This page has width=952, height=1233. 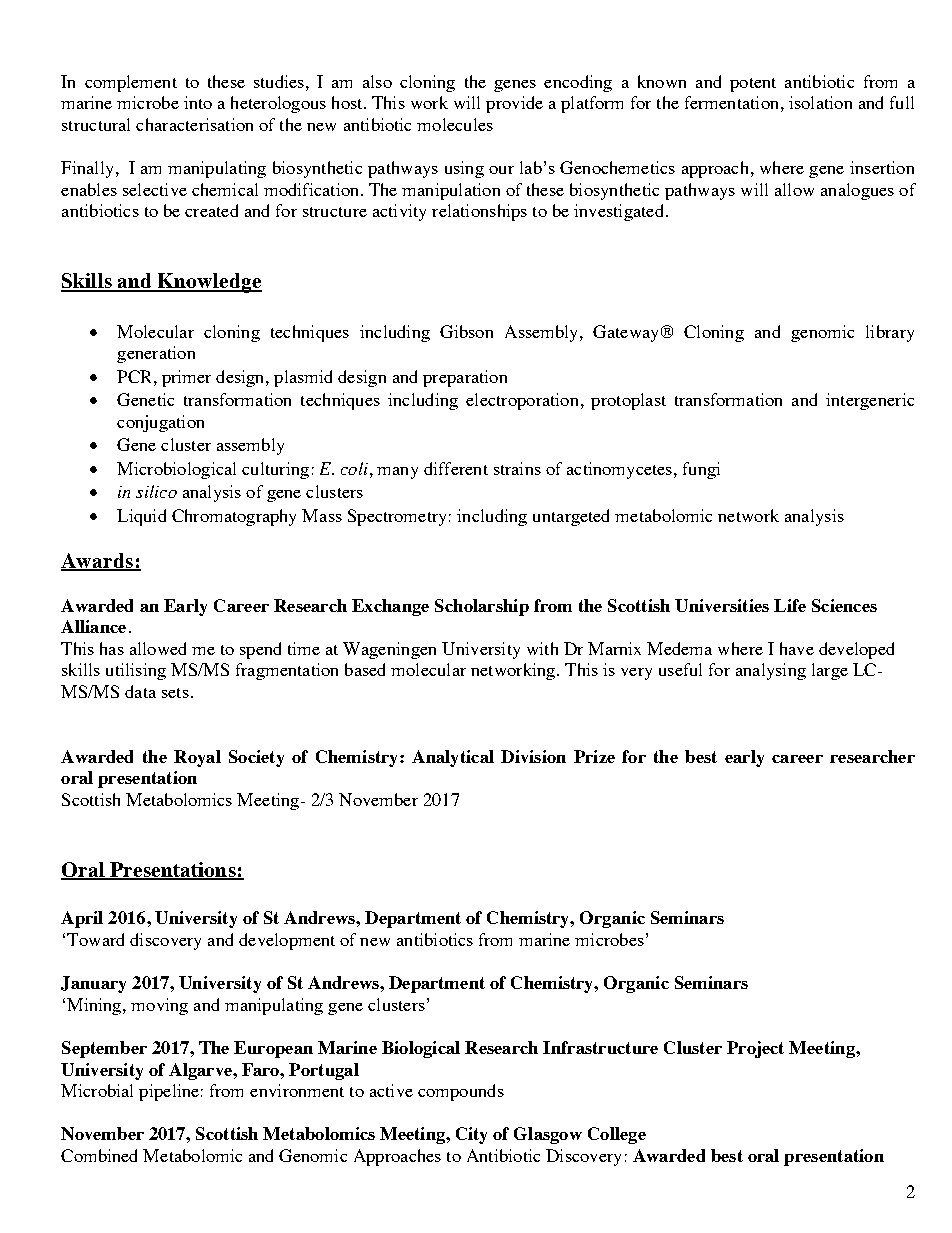 I want to click on provide, so click(x=514, y=104).
